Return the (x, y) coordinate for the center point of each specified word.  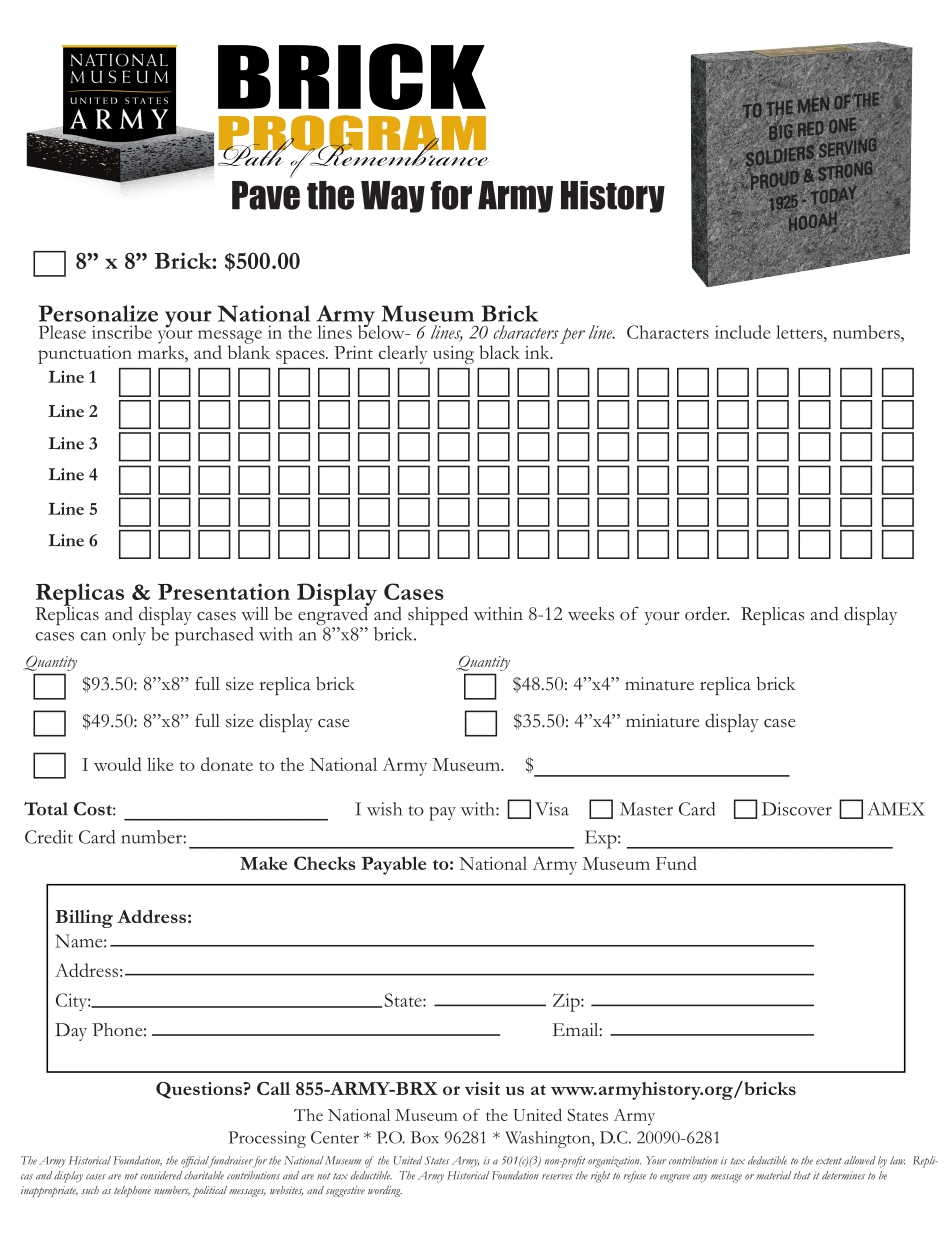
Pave (266, 195)
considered (161, 1175)
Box (425, 1137)
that (801, 1175)
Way (393, 197)
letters (800, 332)
